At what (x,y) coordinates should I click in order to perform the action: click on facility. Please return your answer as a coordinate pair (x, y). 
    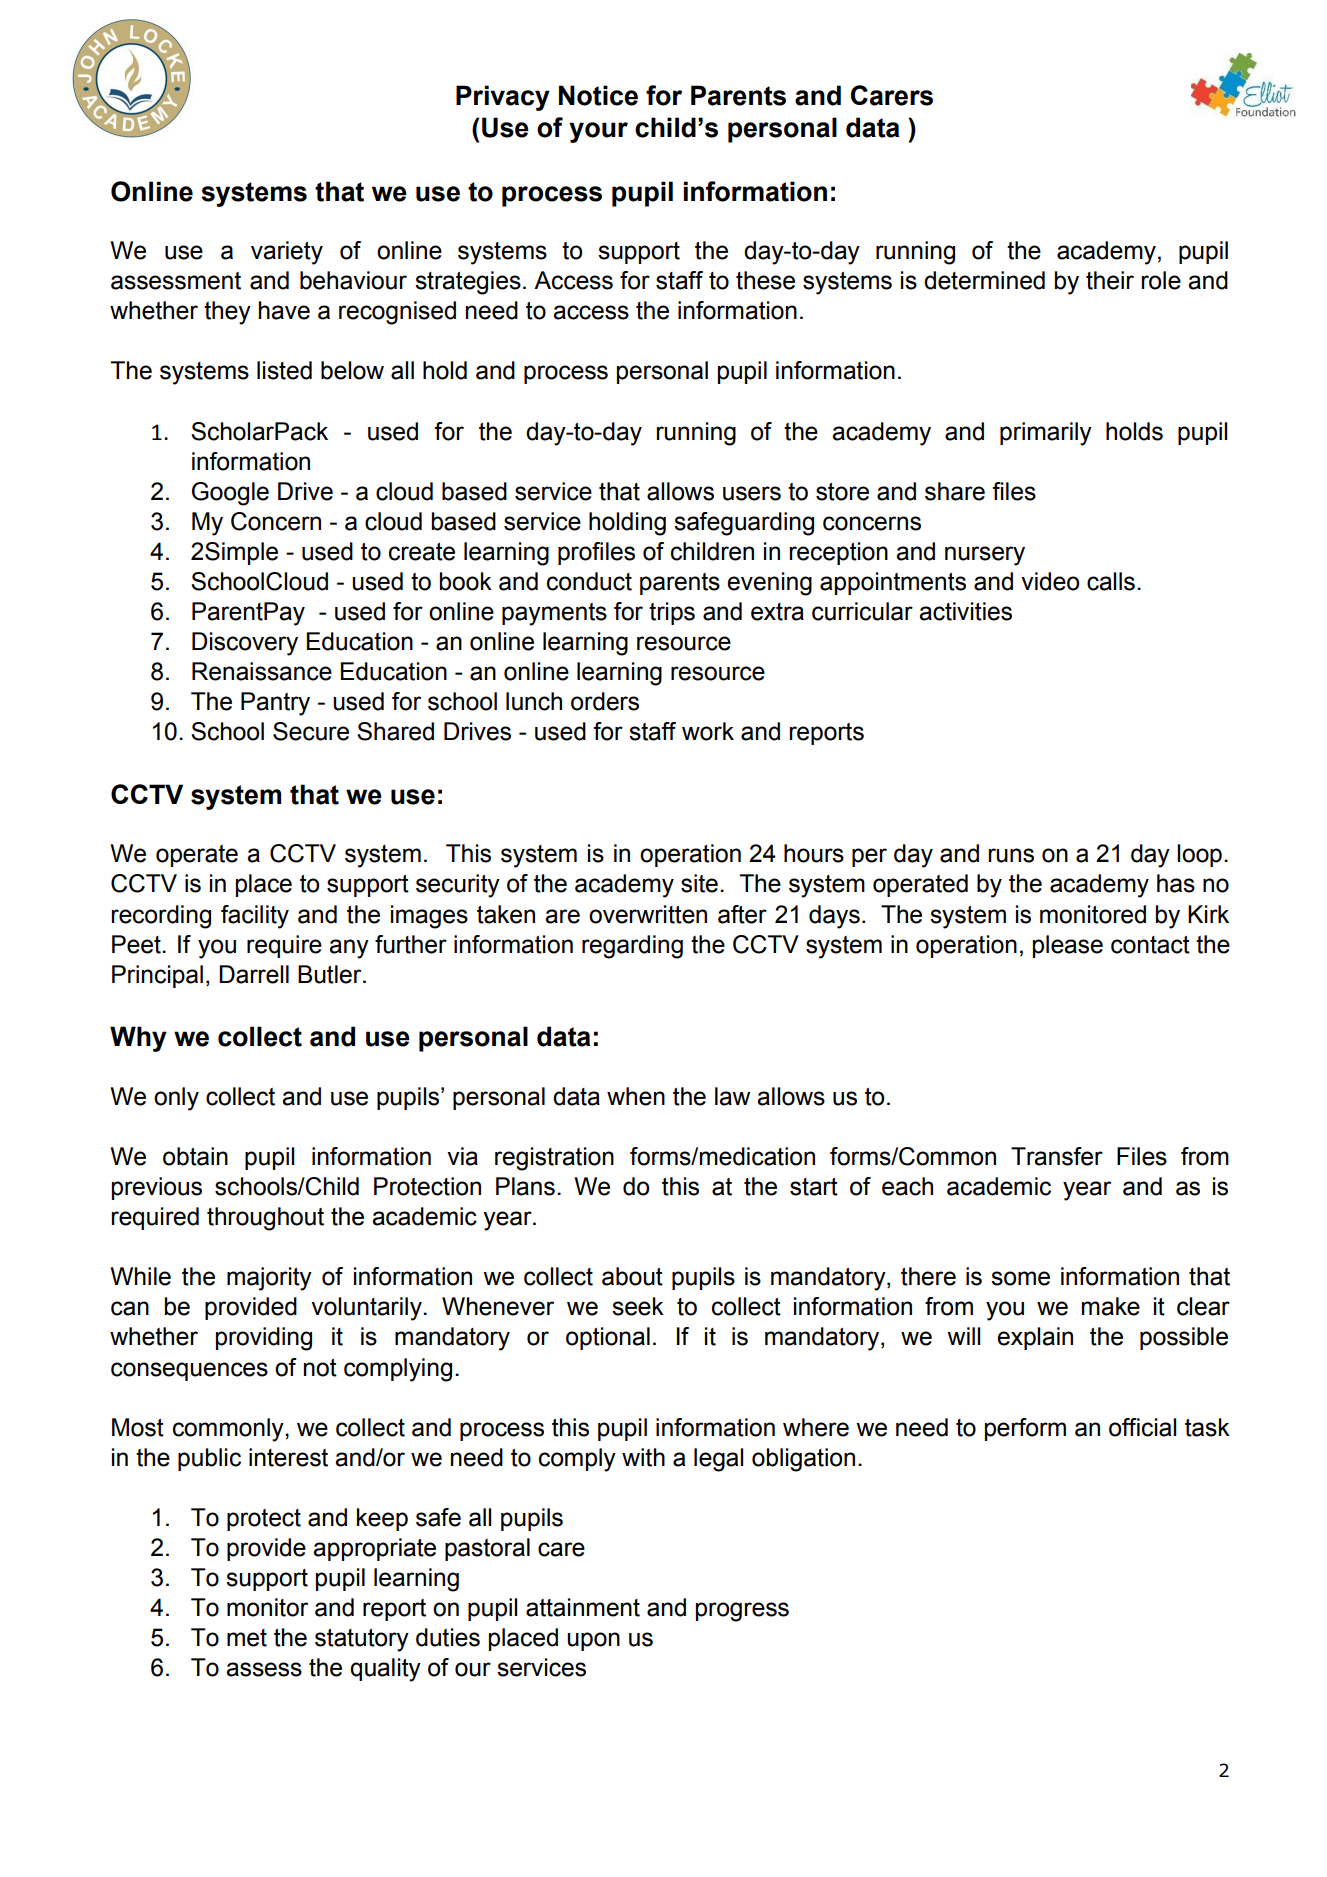
    Looking at the image, I should click on (255, 917).
